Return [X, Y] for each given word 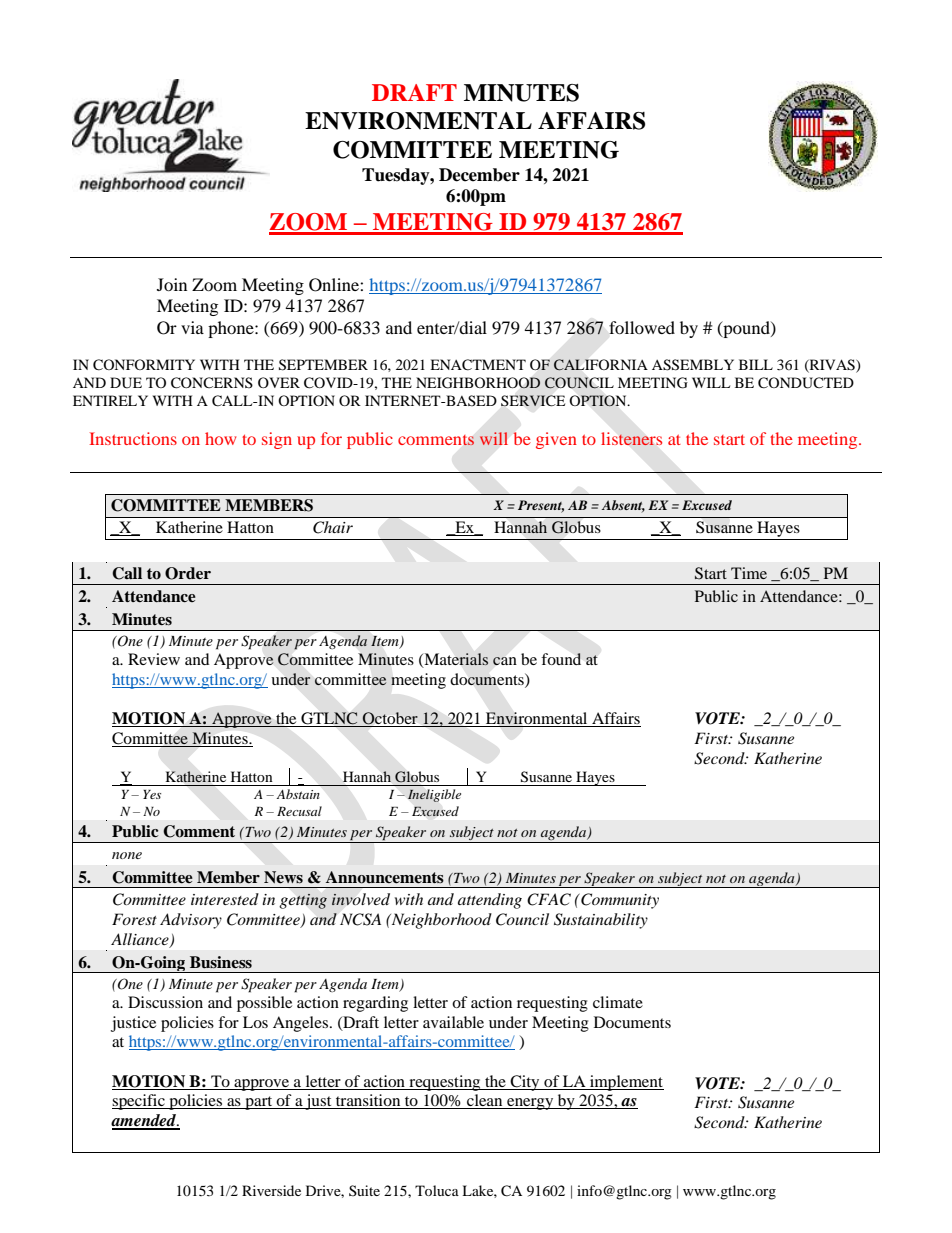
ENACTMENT [478, 365]
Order [188, 573]
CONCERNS [212, 383]
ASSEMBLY [693, 365]
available [453, 1022]
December [479, 175]
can [505, 661]
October [390, 719]
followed [642, 327]
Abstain [298, 794]
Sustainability [601, 921]
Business [221, 962]
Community [619, 901]
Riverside [271, 1190]
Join [172, 284]
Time [749, 573]
